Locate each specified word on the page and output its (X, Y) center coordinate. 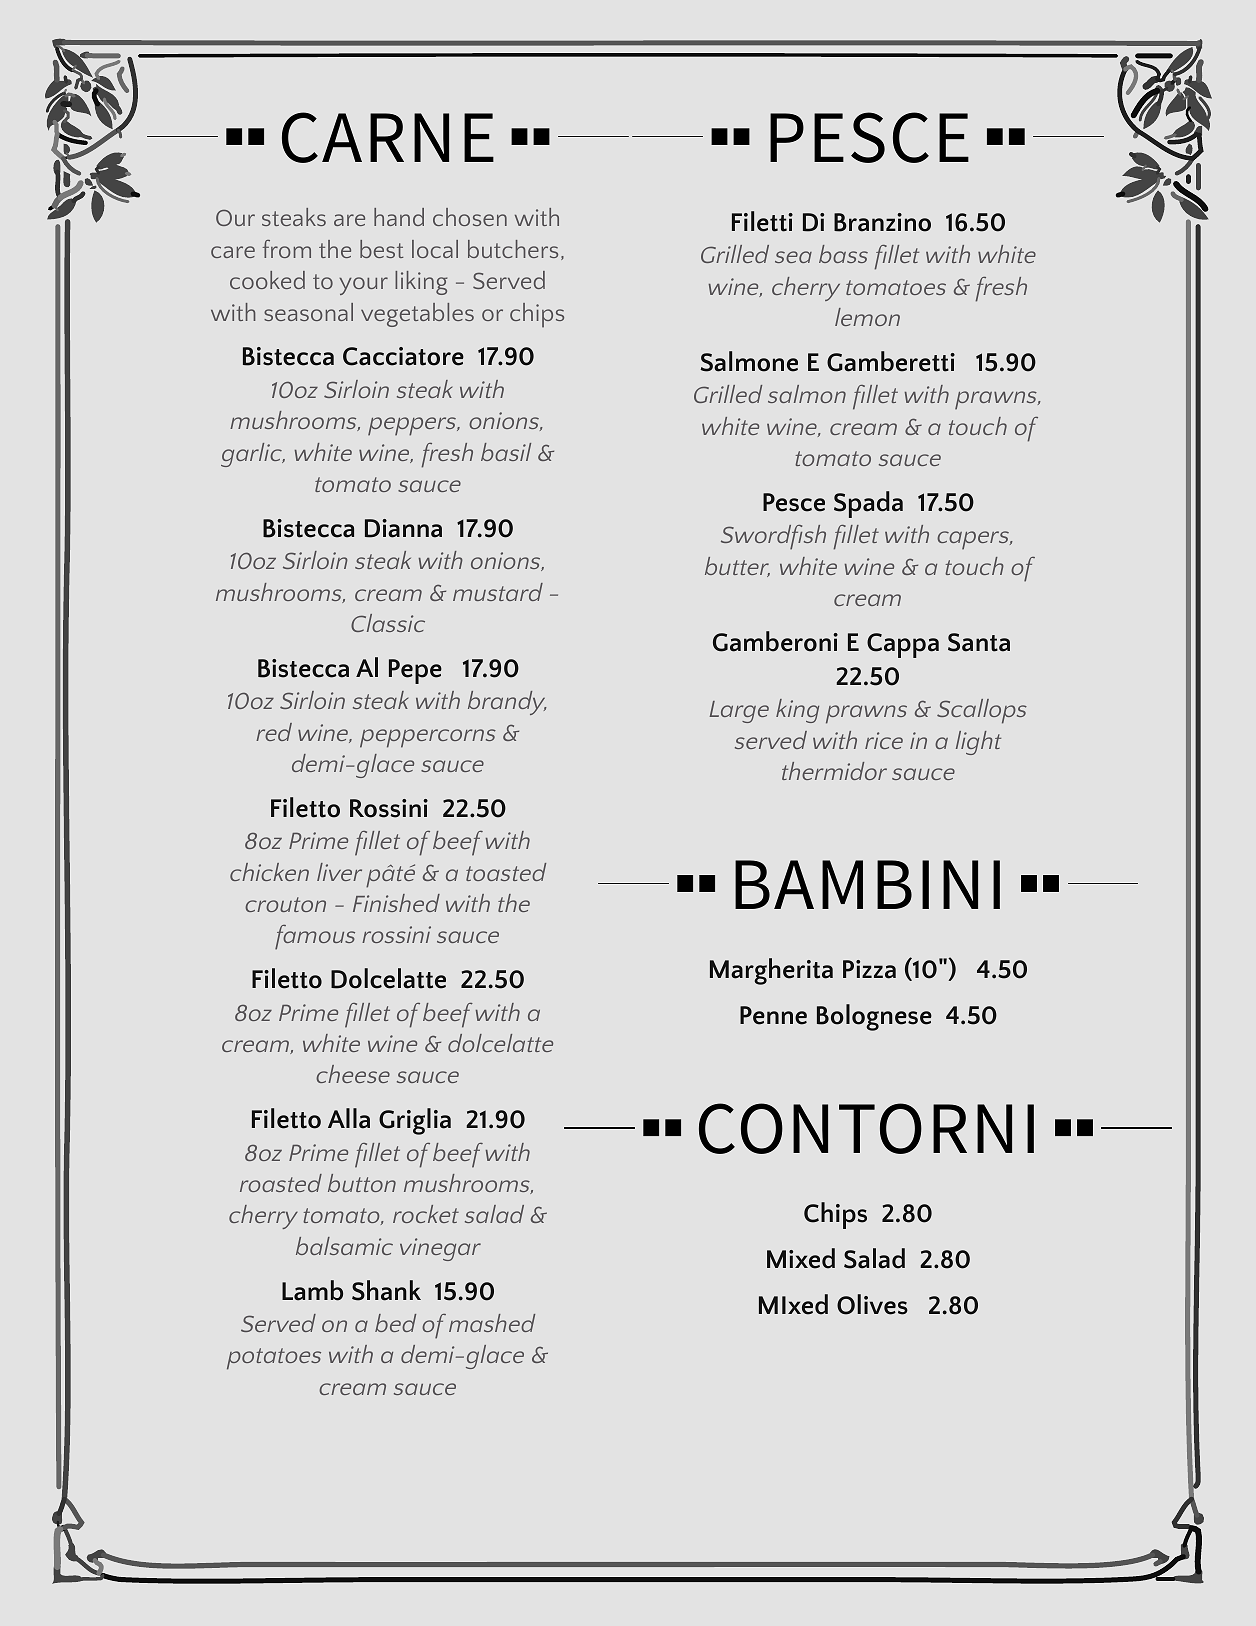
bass (843, 254)
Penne (773, 1015)
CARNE (388, 137)
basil (506, 452)
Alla (349, 1118)
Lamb (312, 1290)
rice (884, 740)
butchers (513, 249)
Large (739, 712)
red (274, 732)
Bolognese (874, 1017)
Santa (979, 642)
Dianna (403, 528)
